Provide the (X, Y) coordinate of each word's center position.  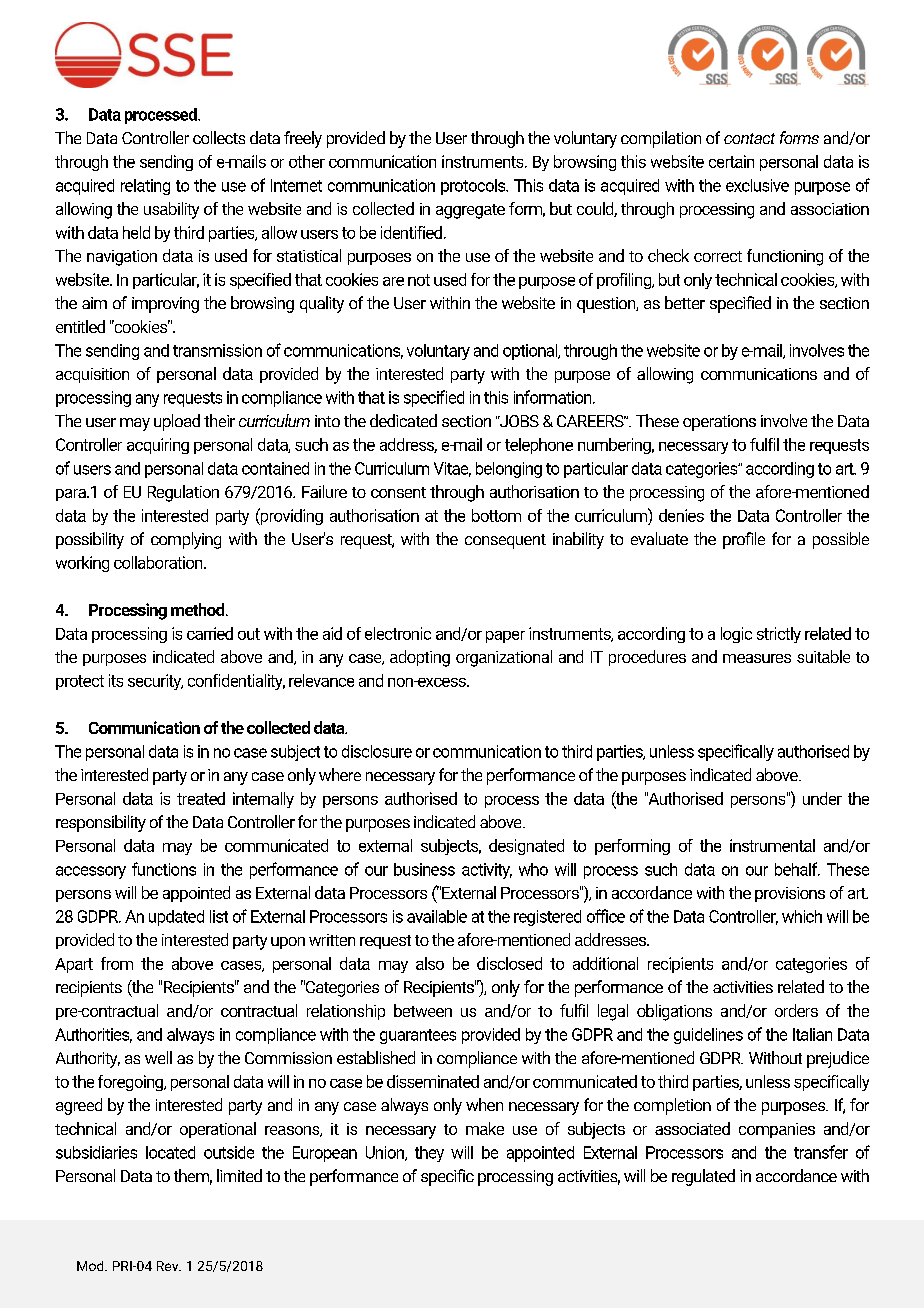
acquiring (158, 446)
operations (719, 423)
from (117, 963)
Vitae (452, 469)
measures (757, 658)
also (430, 963)
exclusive (757, 185)
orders (796, 1010)
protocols (474, 187)
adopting (420, 658)
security (155, 682)
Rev (169, 1266)
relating (145, 187)
